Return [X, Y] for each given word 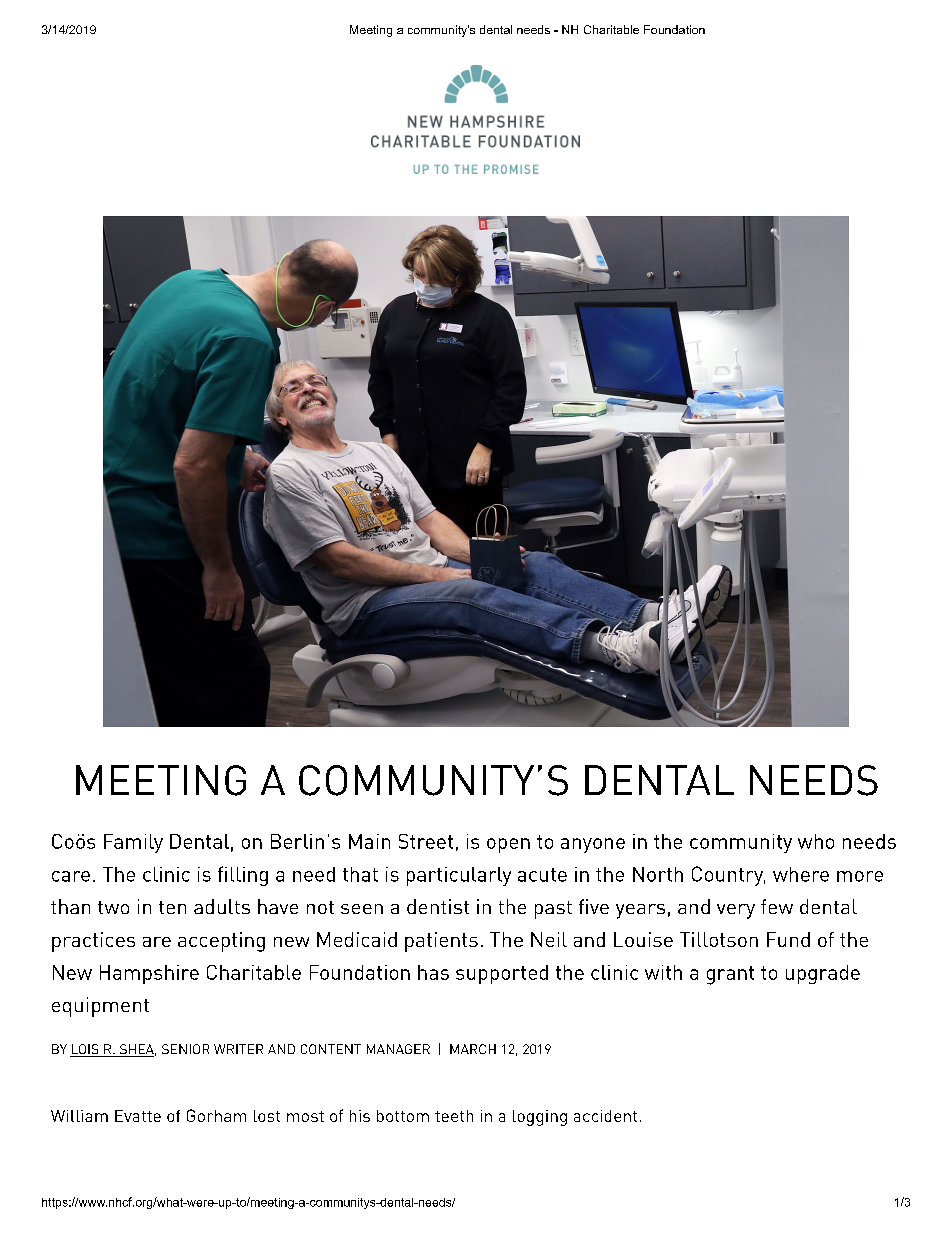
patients [441, 942]
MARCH [473, 1049]
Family [133, 843]
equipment [100, 1007]
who [816, 841]
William [79, 1116]
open [508, 845]
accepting [221, 942]
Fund [788, 939]
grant [730, 975]
